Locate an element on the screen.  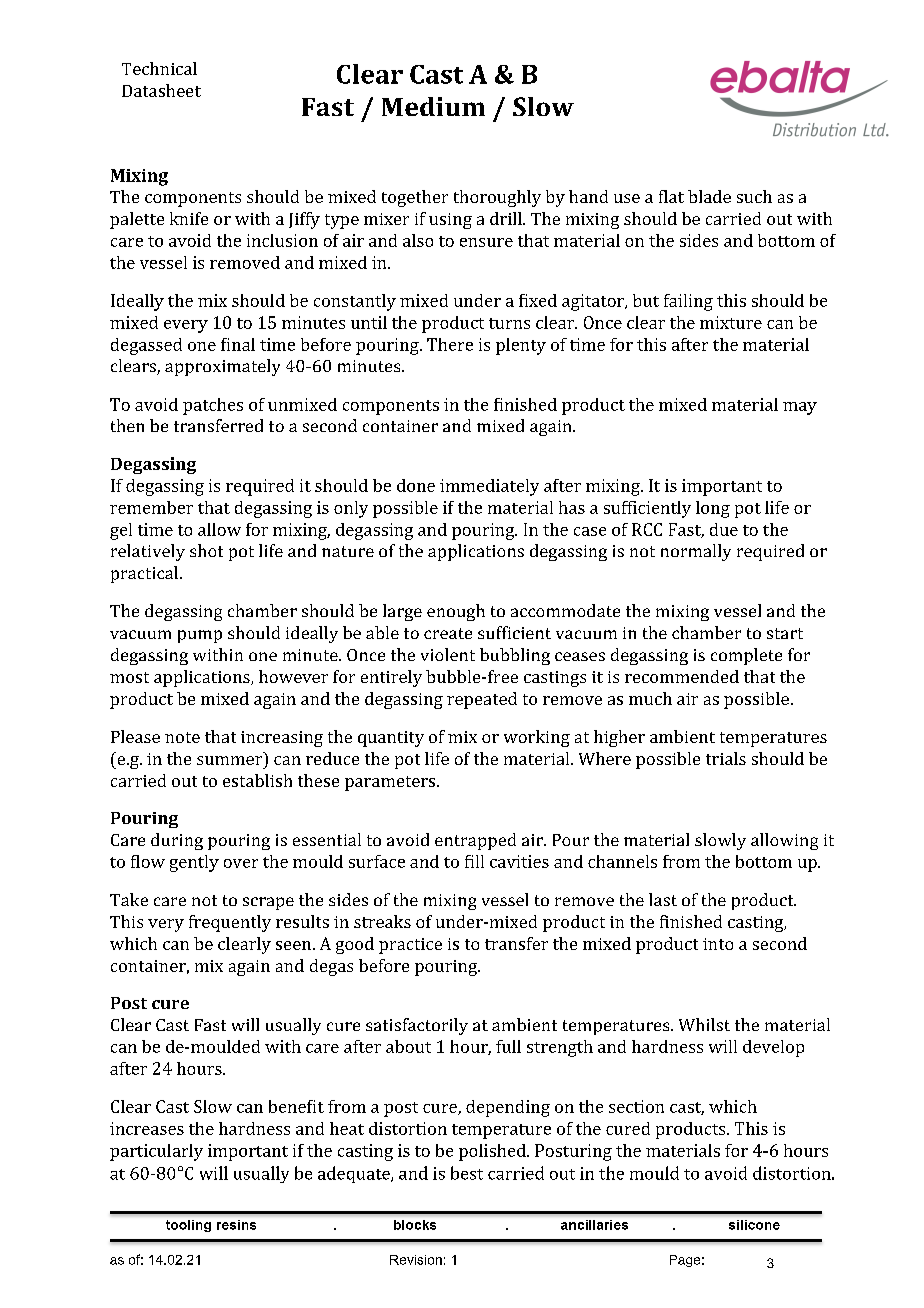
blade is located at coordinates (709, 196).
